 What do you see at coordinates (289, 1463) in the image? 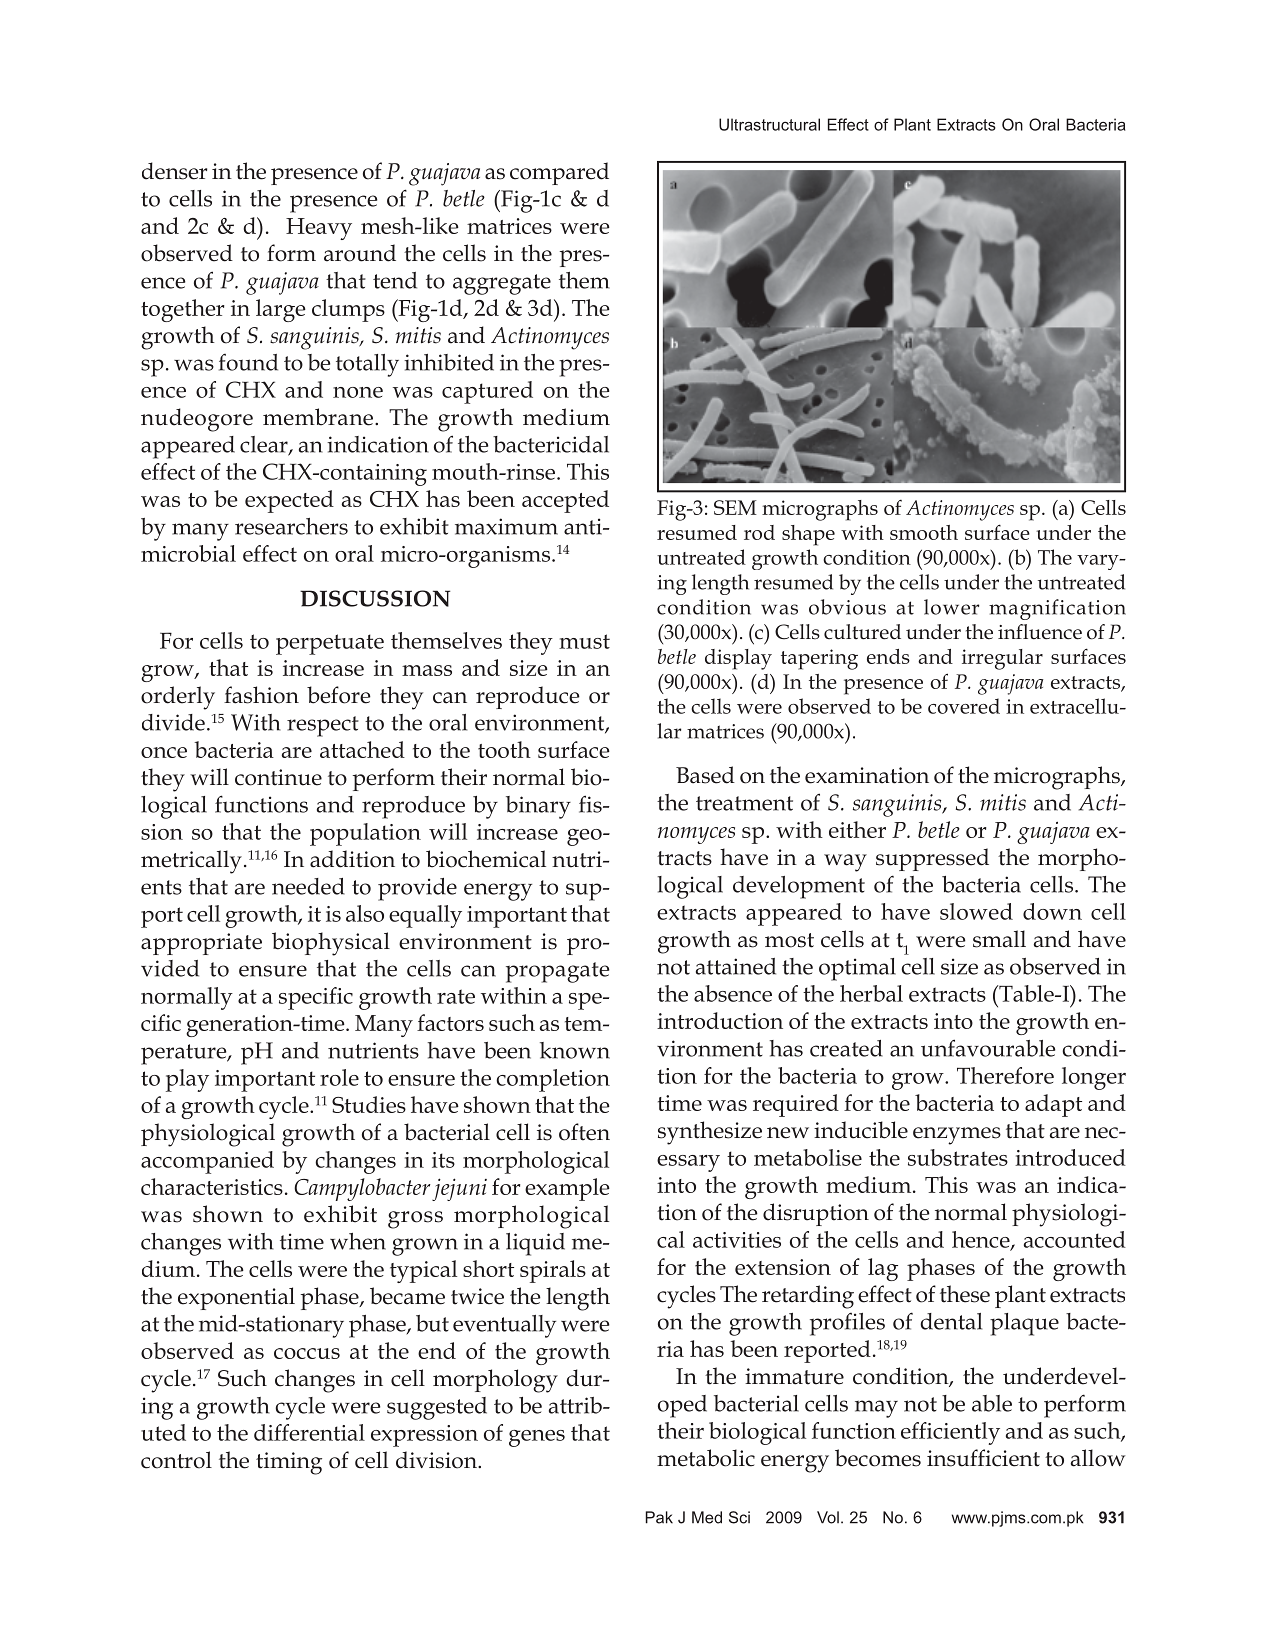
I see `timing` at bounding box center [289, 1463].
